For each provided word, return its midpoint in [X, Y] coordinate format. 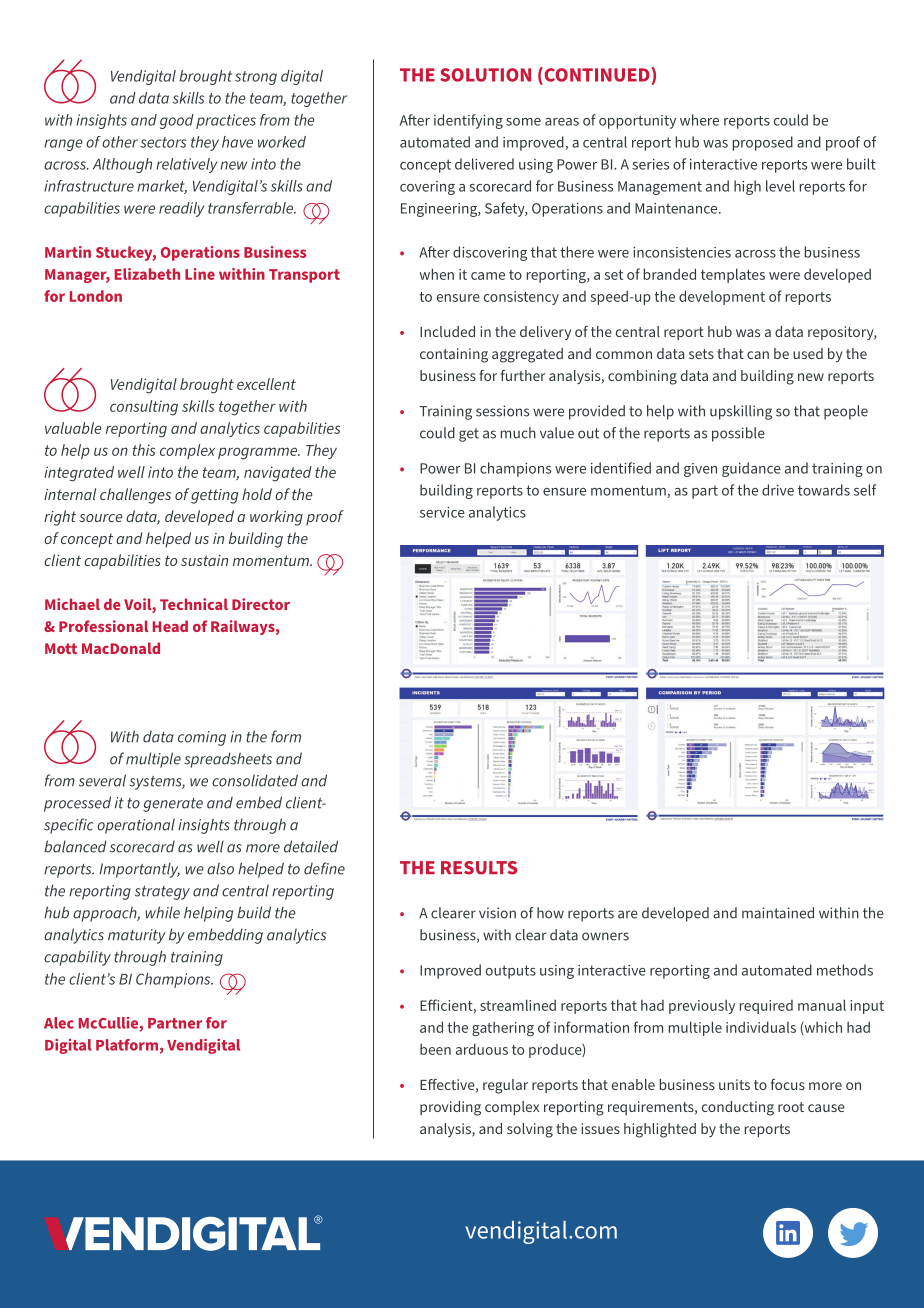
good [177, 121]
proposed [763, 143]
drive [778, 490]
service [442, 512]
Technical [194, 604]
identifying [468, 121]
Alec [59, 1023]
